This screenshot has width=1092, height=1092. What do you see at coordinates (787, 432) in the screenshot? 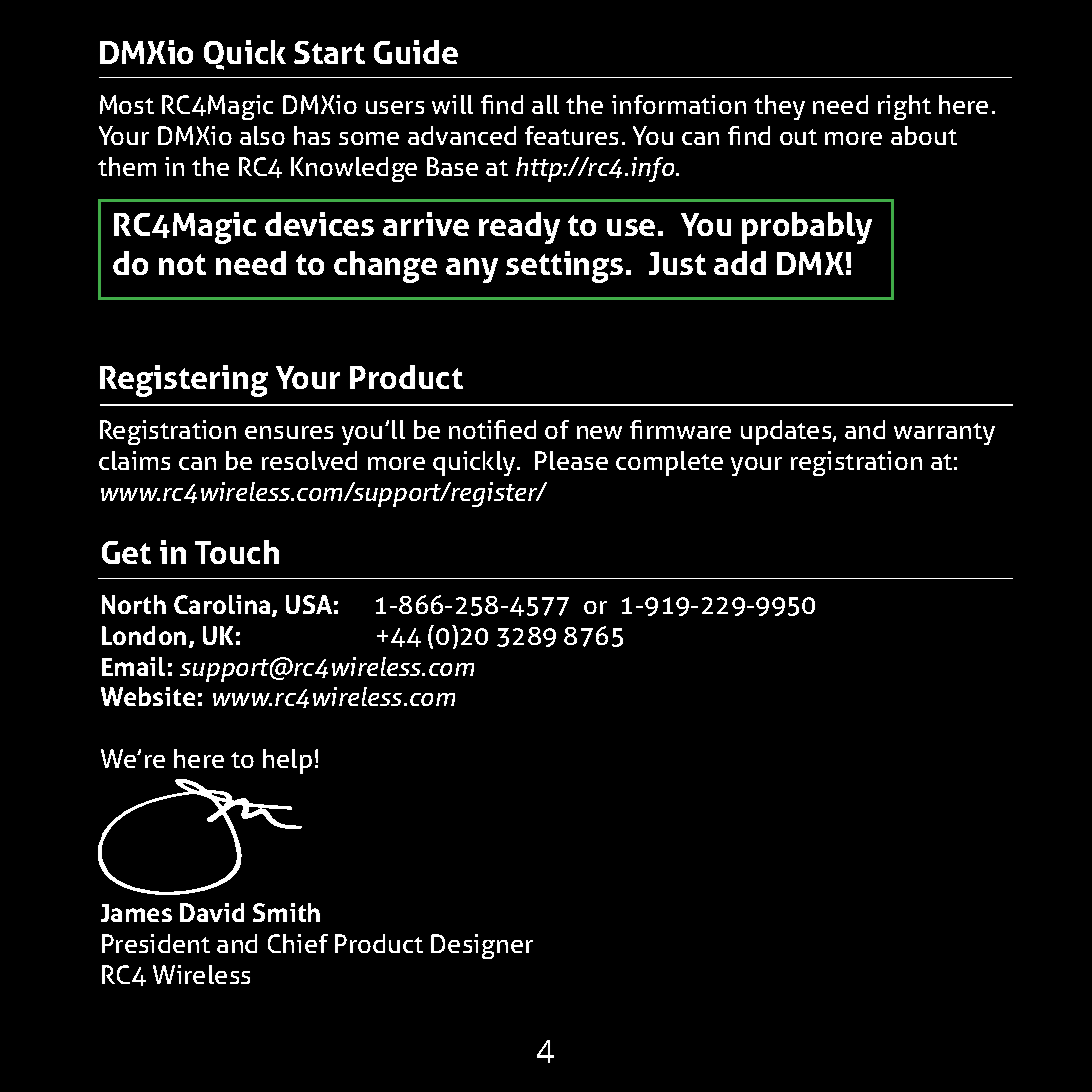
I see `updates` at bounding box center [787, 432].
